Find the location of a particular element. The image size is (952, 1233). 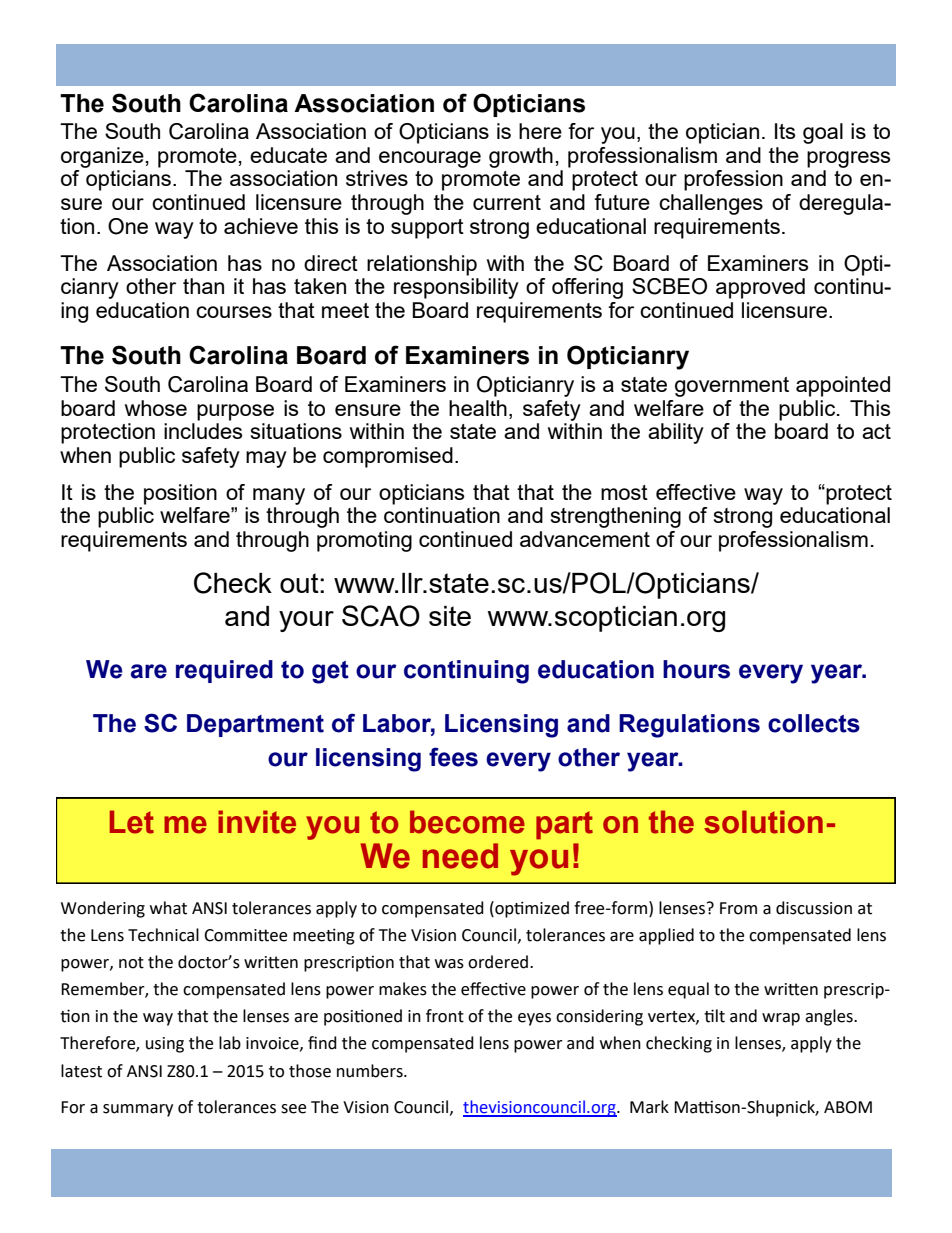

Let is located at coordinates (132, 822).
